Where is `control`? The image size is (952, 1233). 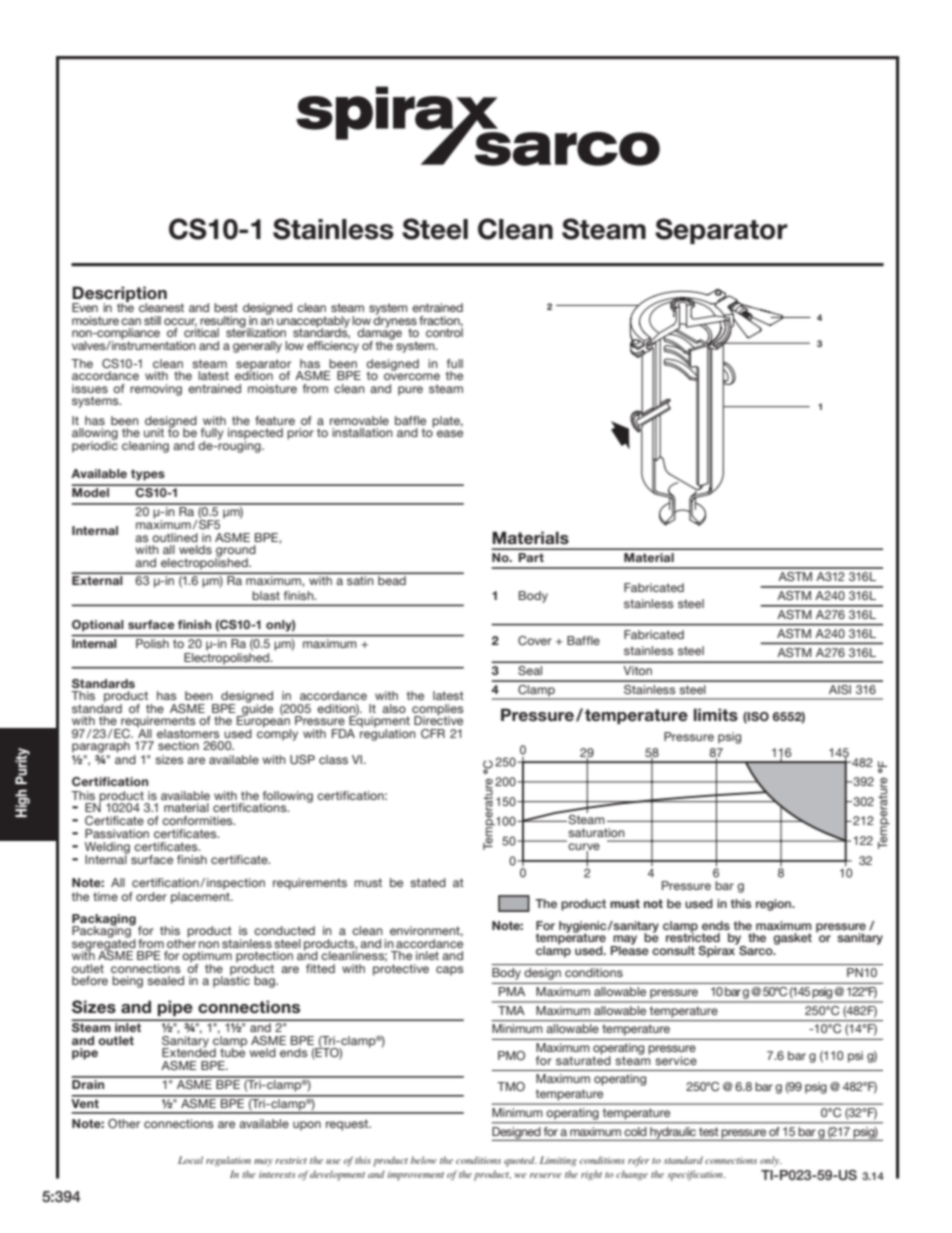 control is located at coordinates (444, 331).
